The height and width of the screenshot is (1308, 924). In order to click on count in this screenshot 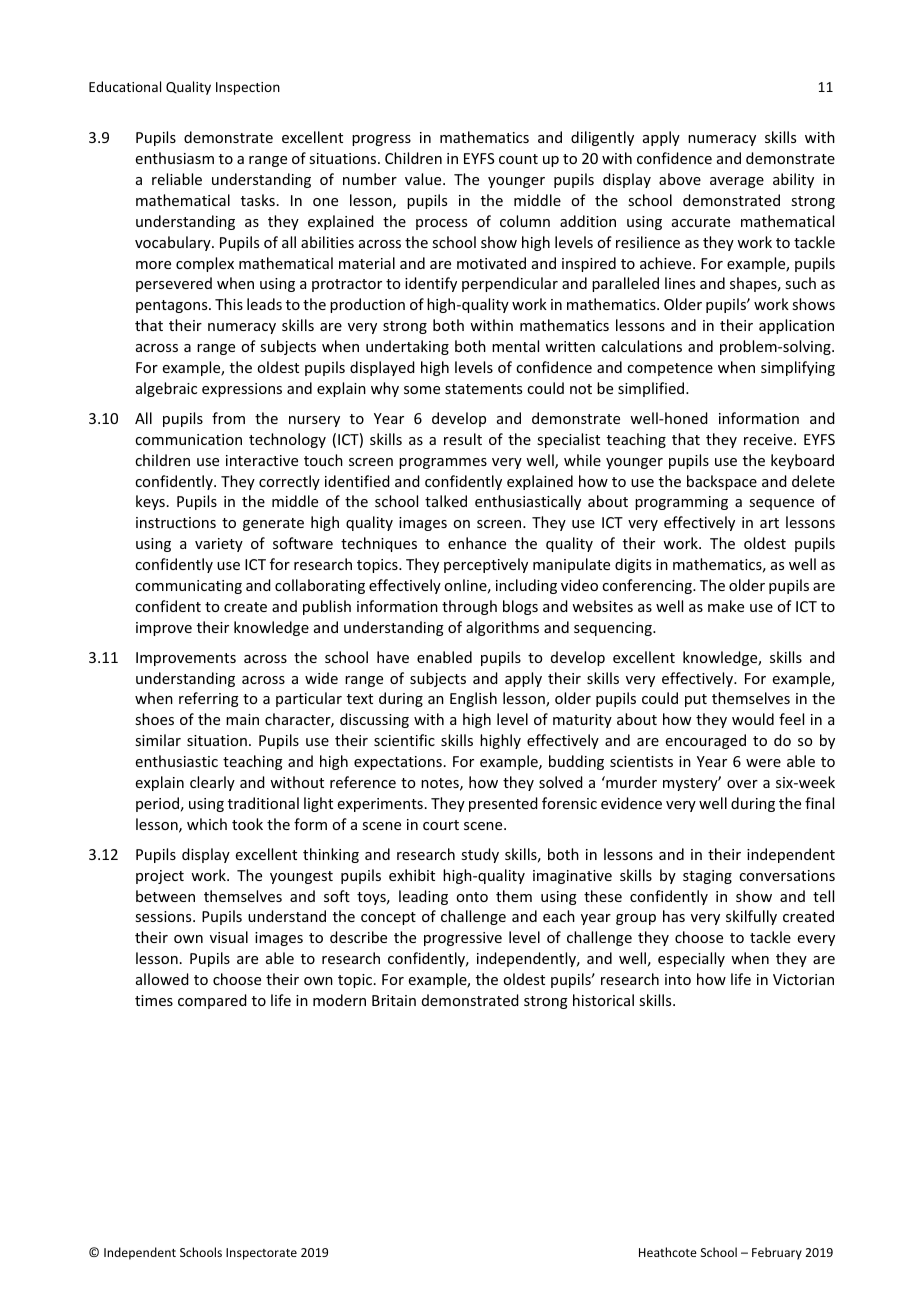, I will do `click(518, 159)`.
